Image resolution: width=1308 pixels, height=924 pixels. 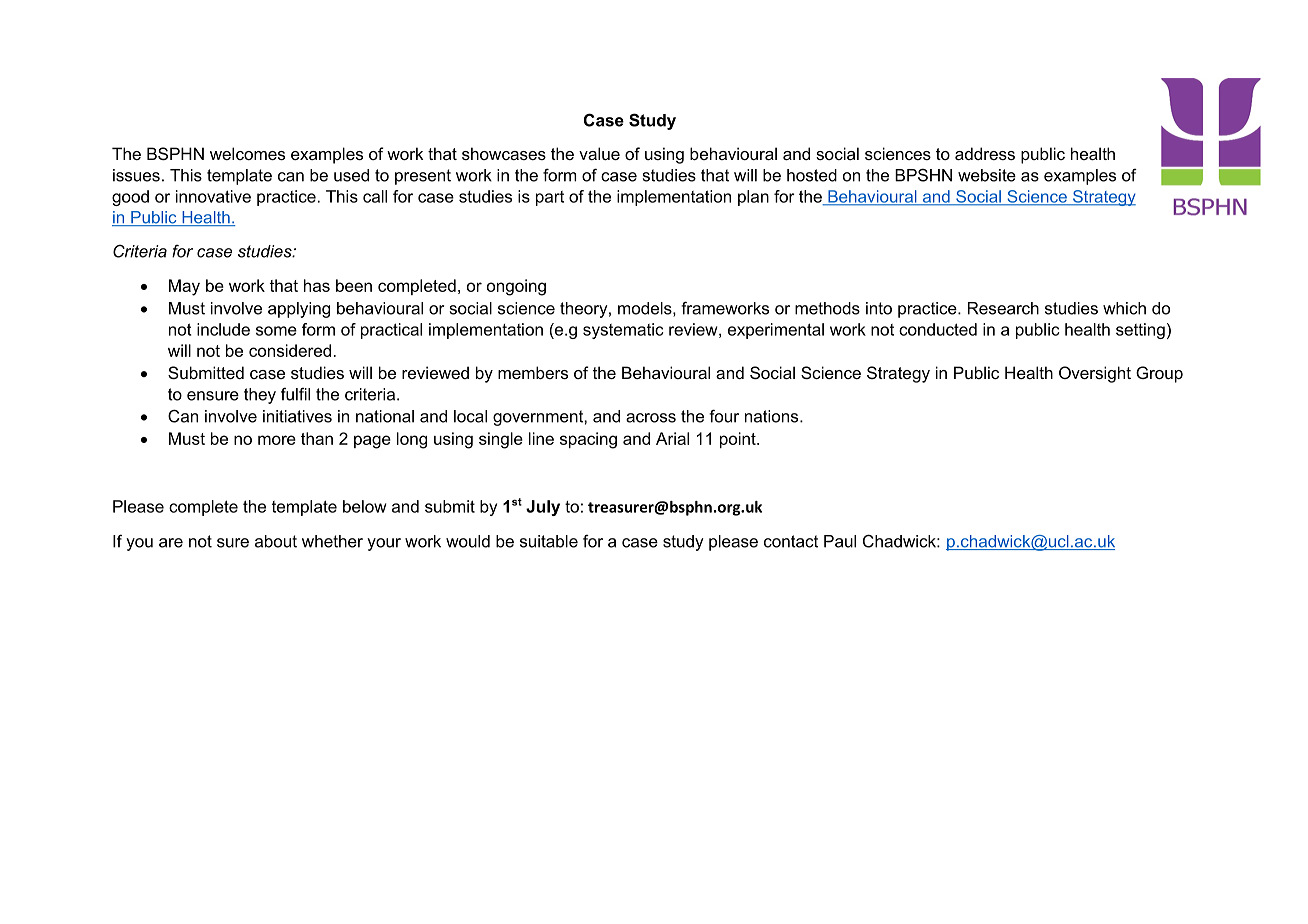 What do you see at coordinates (247, 153) in the image?
I see `welcomes` at bounding box center [247, 153].
